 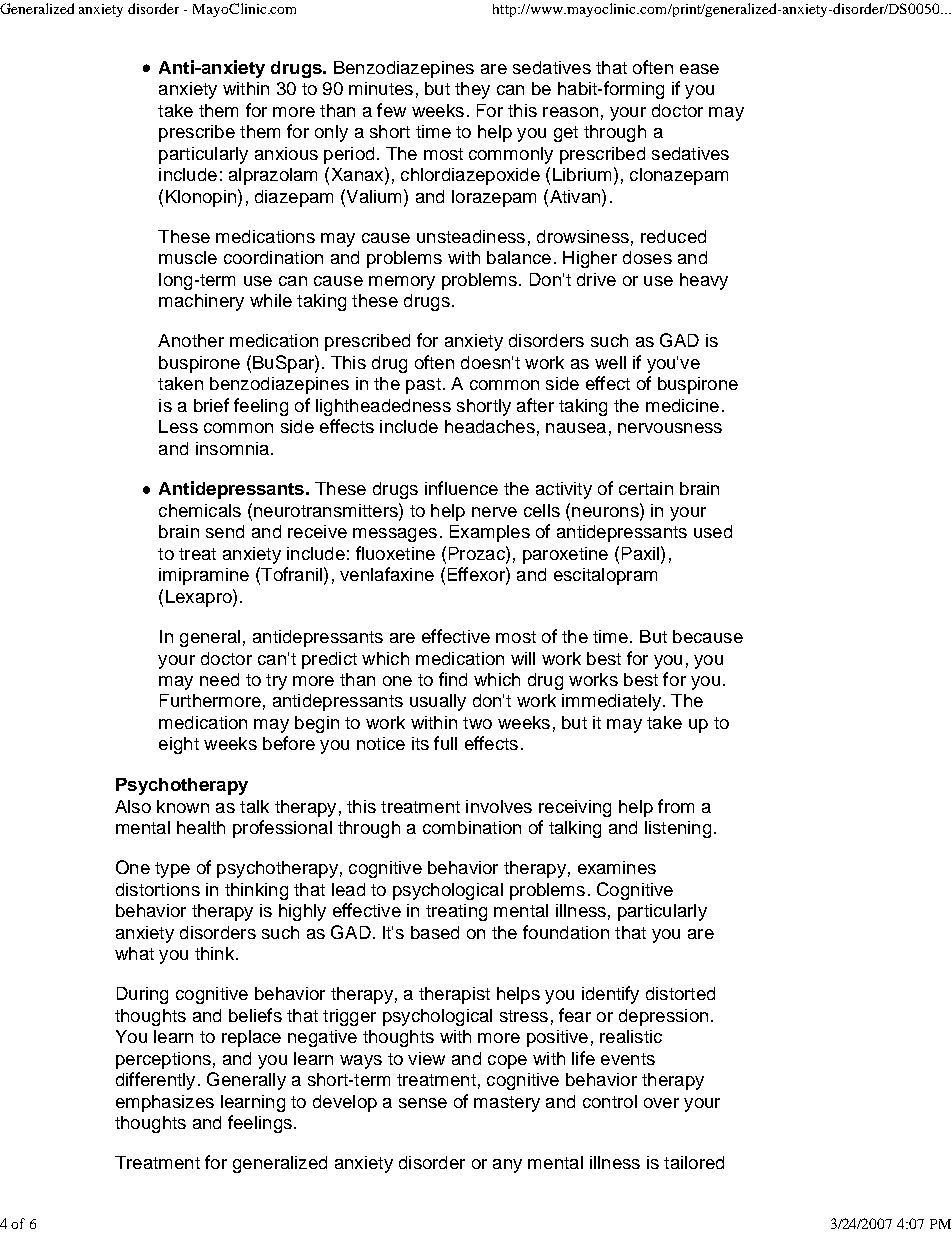 What do you see at coordinates (402, 283) in the image?
I see `memory` at bounding box center [402, 283].
